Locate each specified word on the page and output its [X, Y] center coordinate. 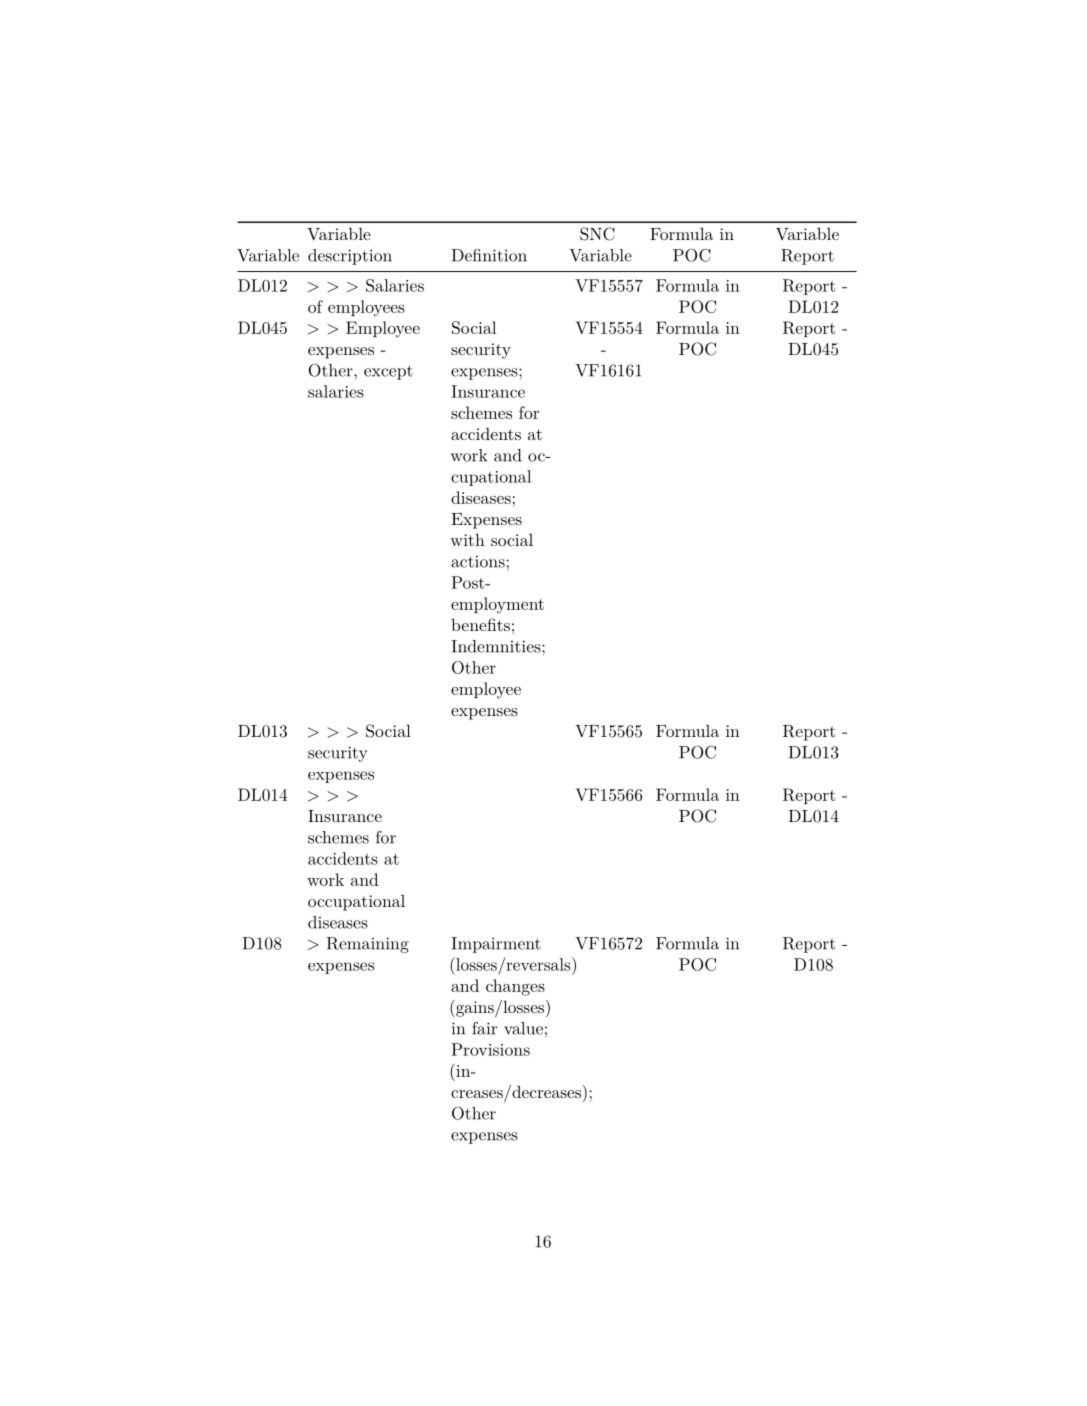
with [467, 539]
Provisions [490, 1049]
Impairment [496, 945]
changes [515, 987]
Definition [489, 255]
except [388, 372]
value [523, 1028]
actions [478, 562]
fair [484, 1028]
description [350, 257]
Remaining [367, 945]
